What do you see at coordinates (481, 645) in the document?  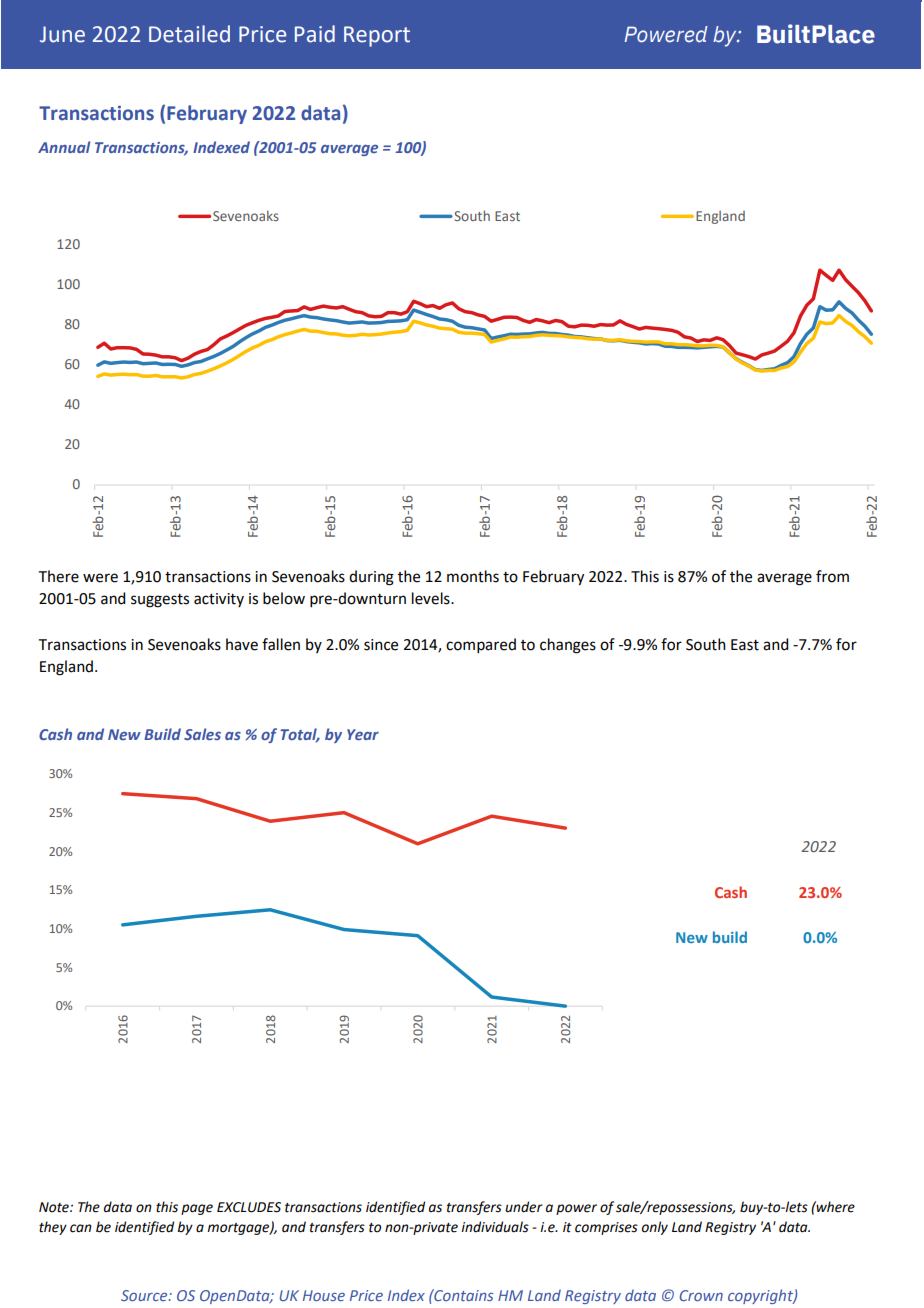 I see `compared` at bounding box center [481, 645].
